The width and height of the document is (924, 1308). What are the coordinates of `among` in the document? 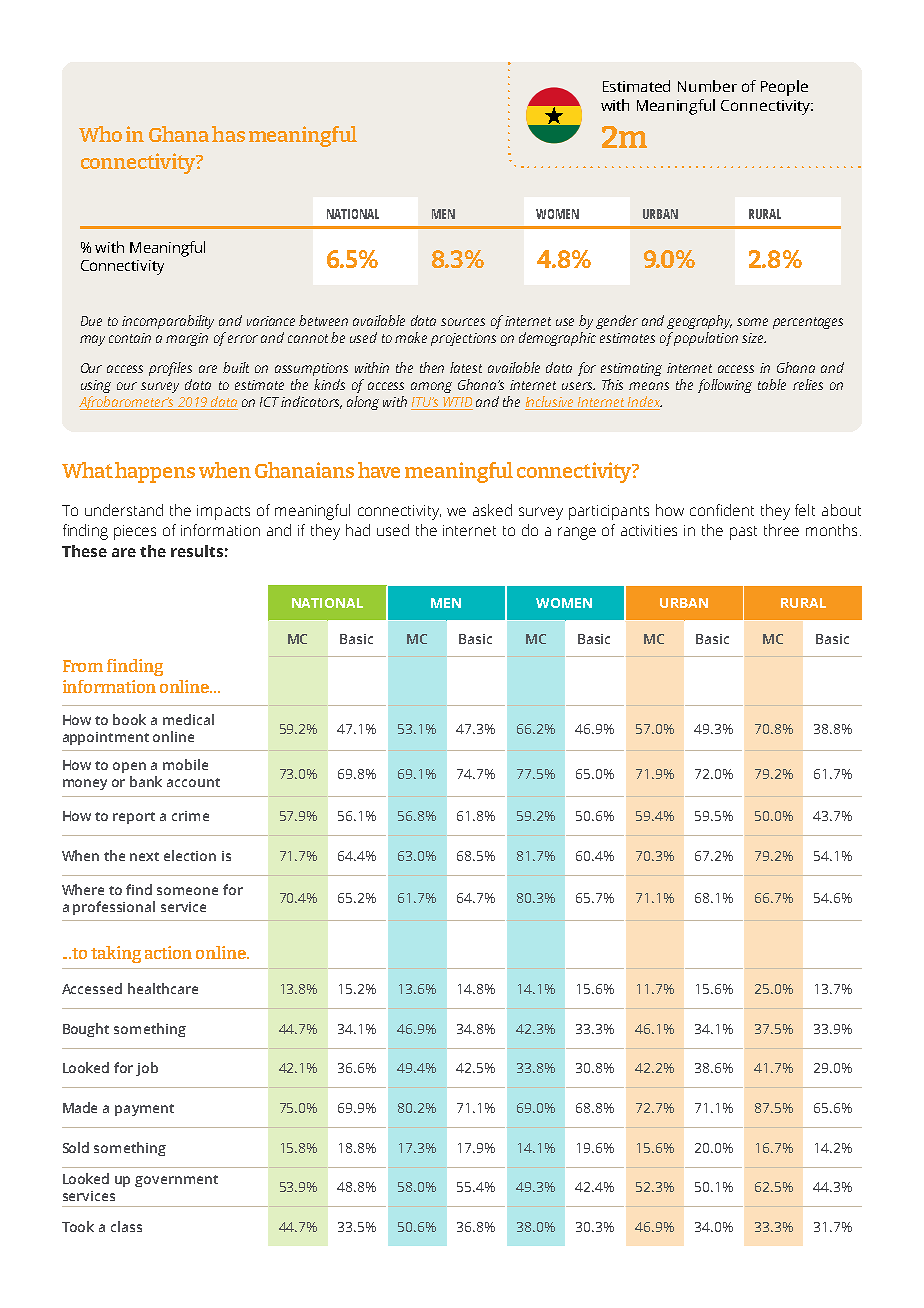 It's located at (431, 387).
